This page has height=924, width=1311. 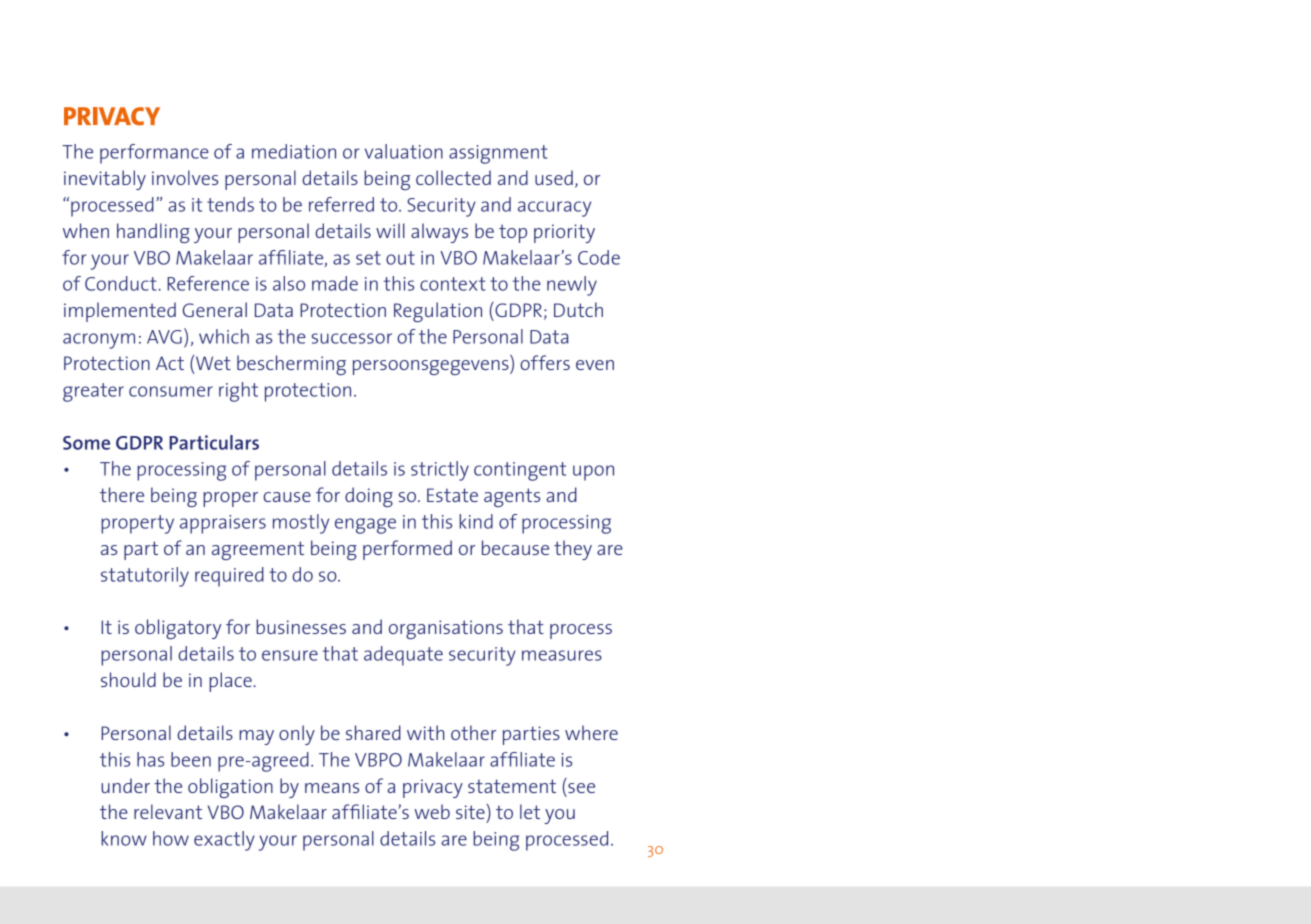 I want to click on measures, so click(x=562, y=655).
